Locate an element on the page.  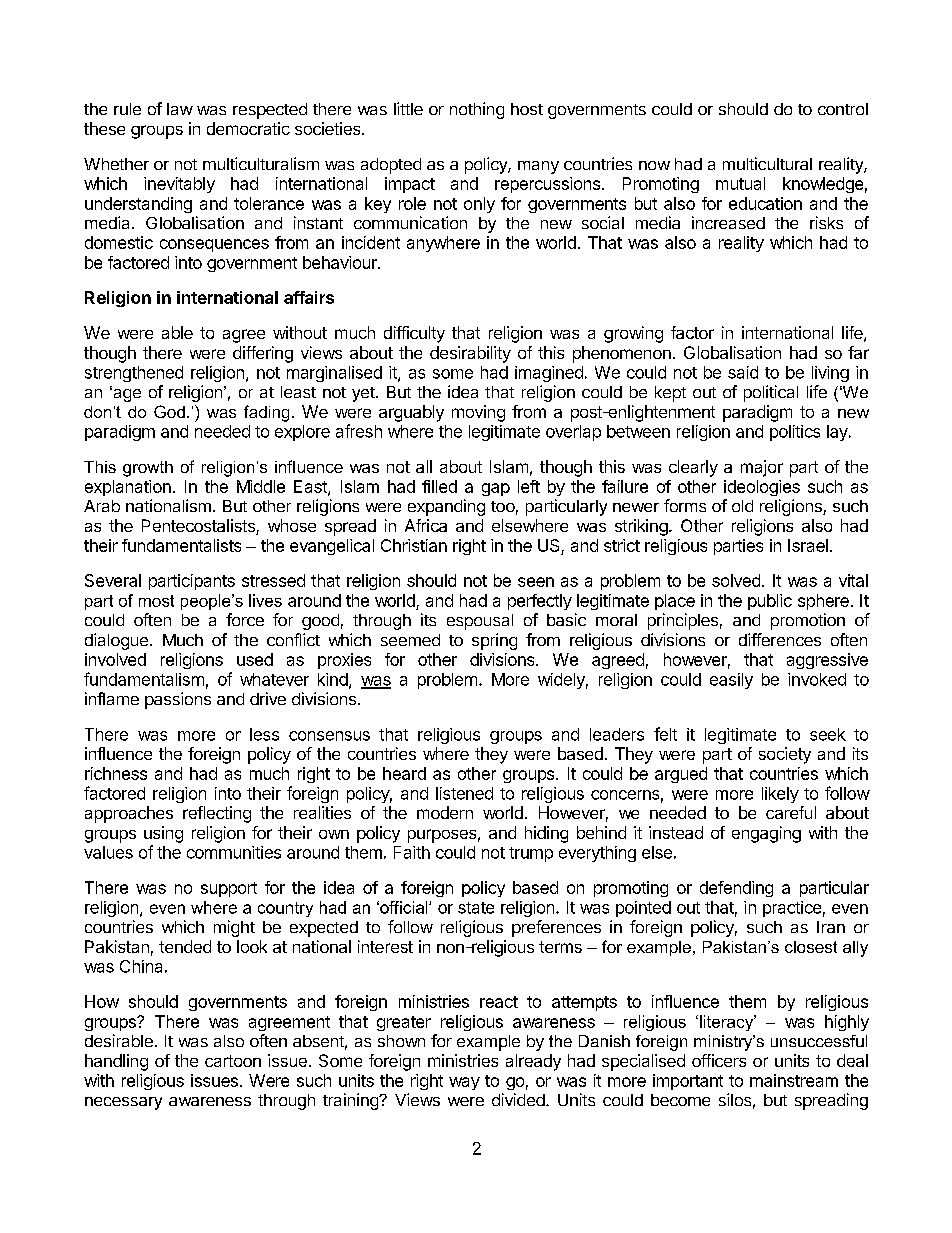
public is located at coordinates (770, 602).
